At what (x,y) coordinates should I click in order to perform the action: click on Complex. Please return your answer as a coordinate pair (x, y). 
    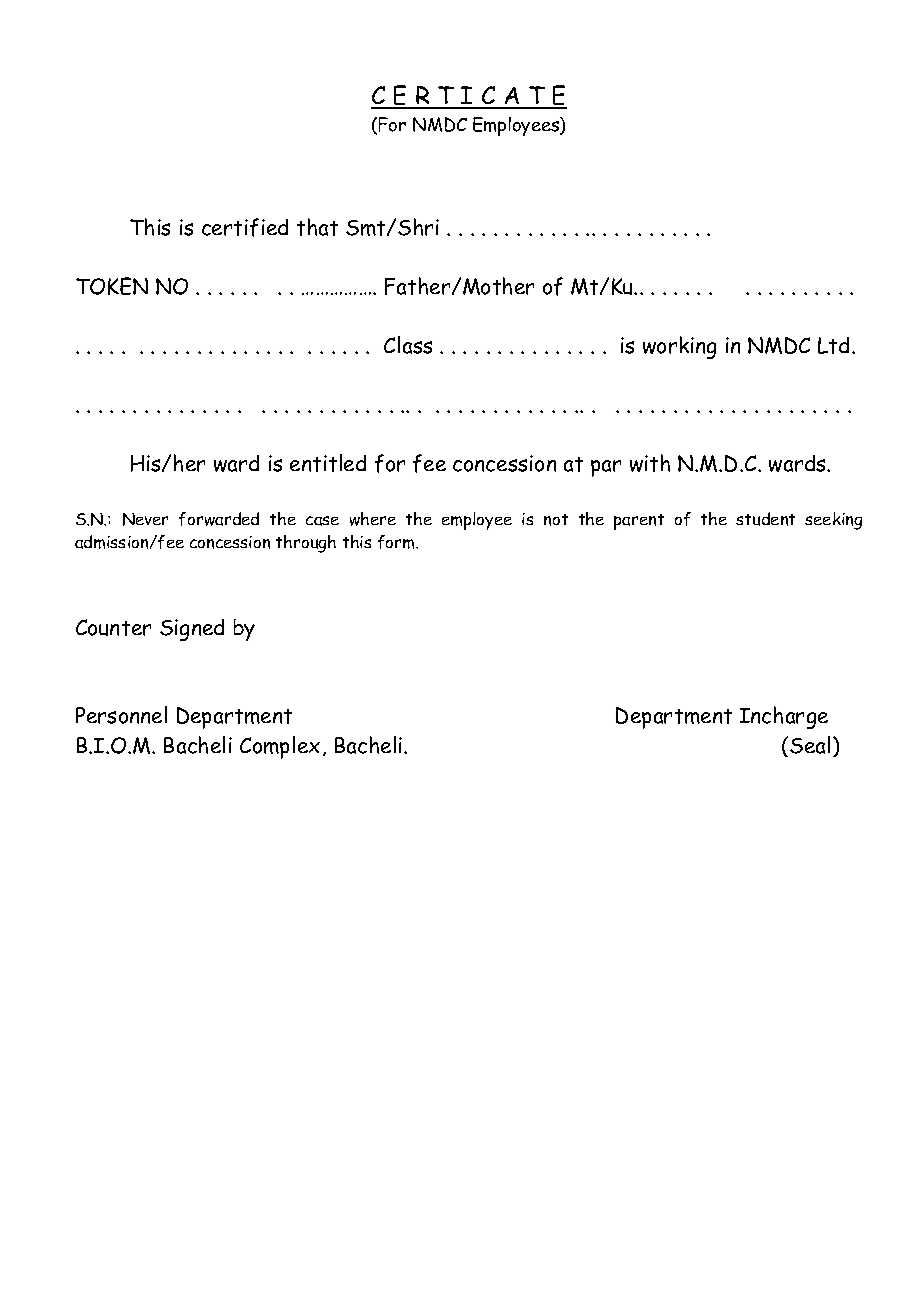
    Looking at the image, I should click on (280, 747).
